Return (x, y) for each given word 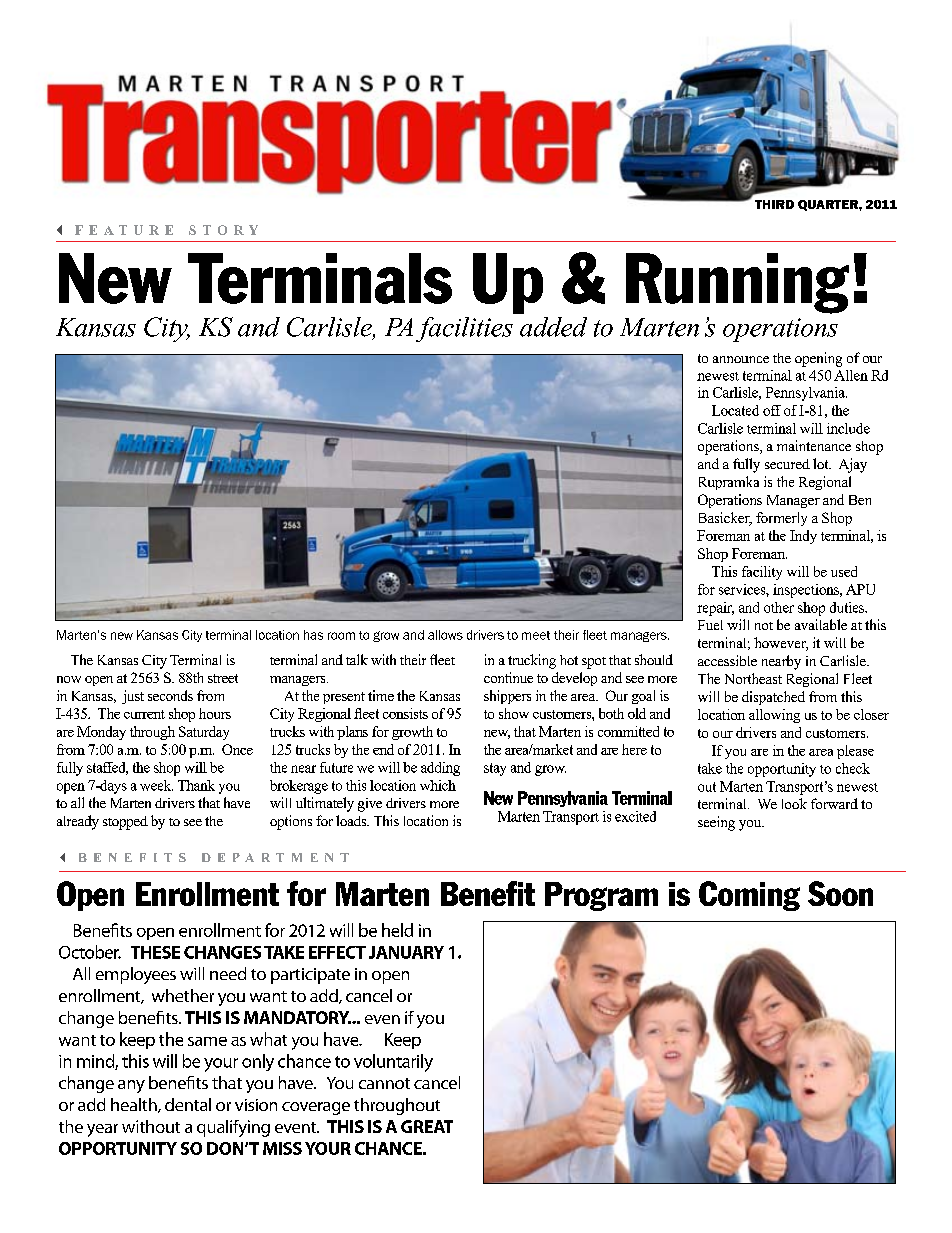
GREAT (427, 1126)
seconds (170, 695)
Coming (749, 896)
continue (508, 677)
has (313, 635)
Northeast (753, 678)
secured (787, 464)
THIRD (774, 204)
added (553, 327)
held (397, 930)
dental (188, 1104)
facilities (464, 329)
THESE (155, 952)
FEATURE (124, 230)
